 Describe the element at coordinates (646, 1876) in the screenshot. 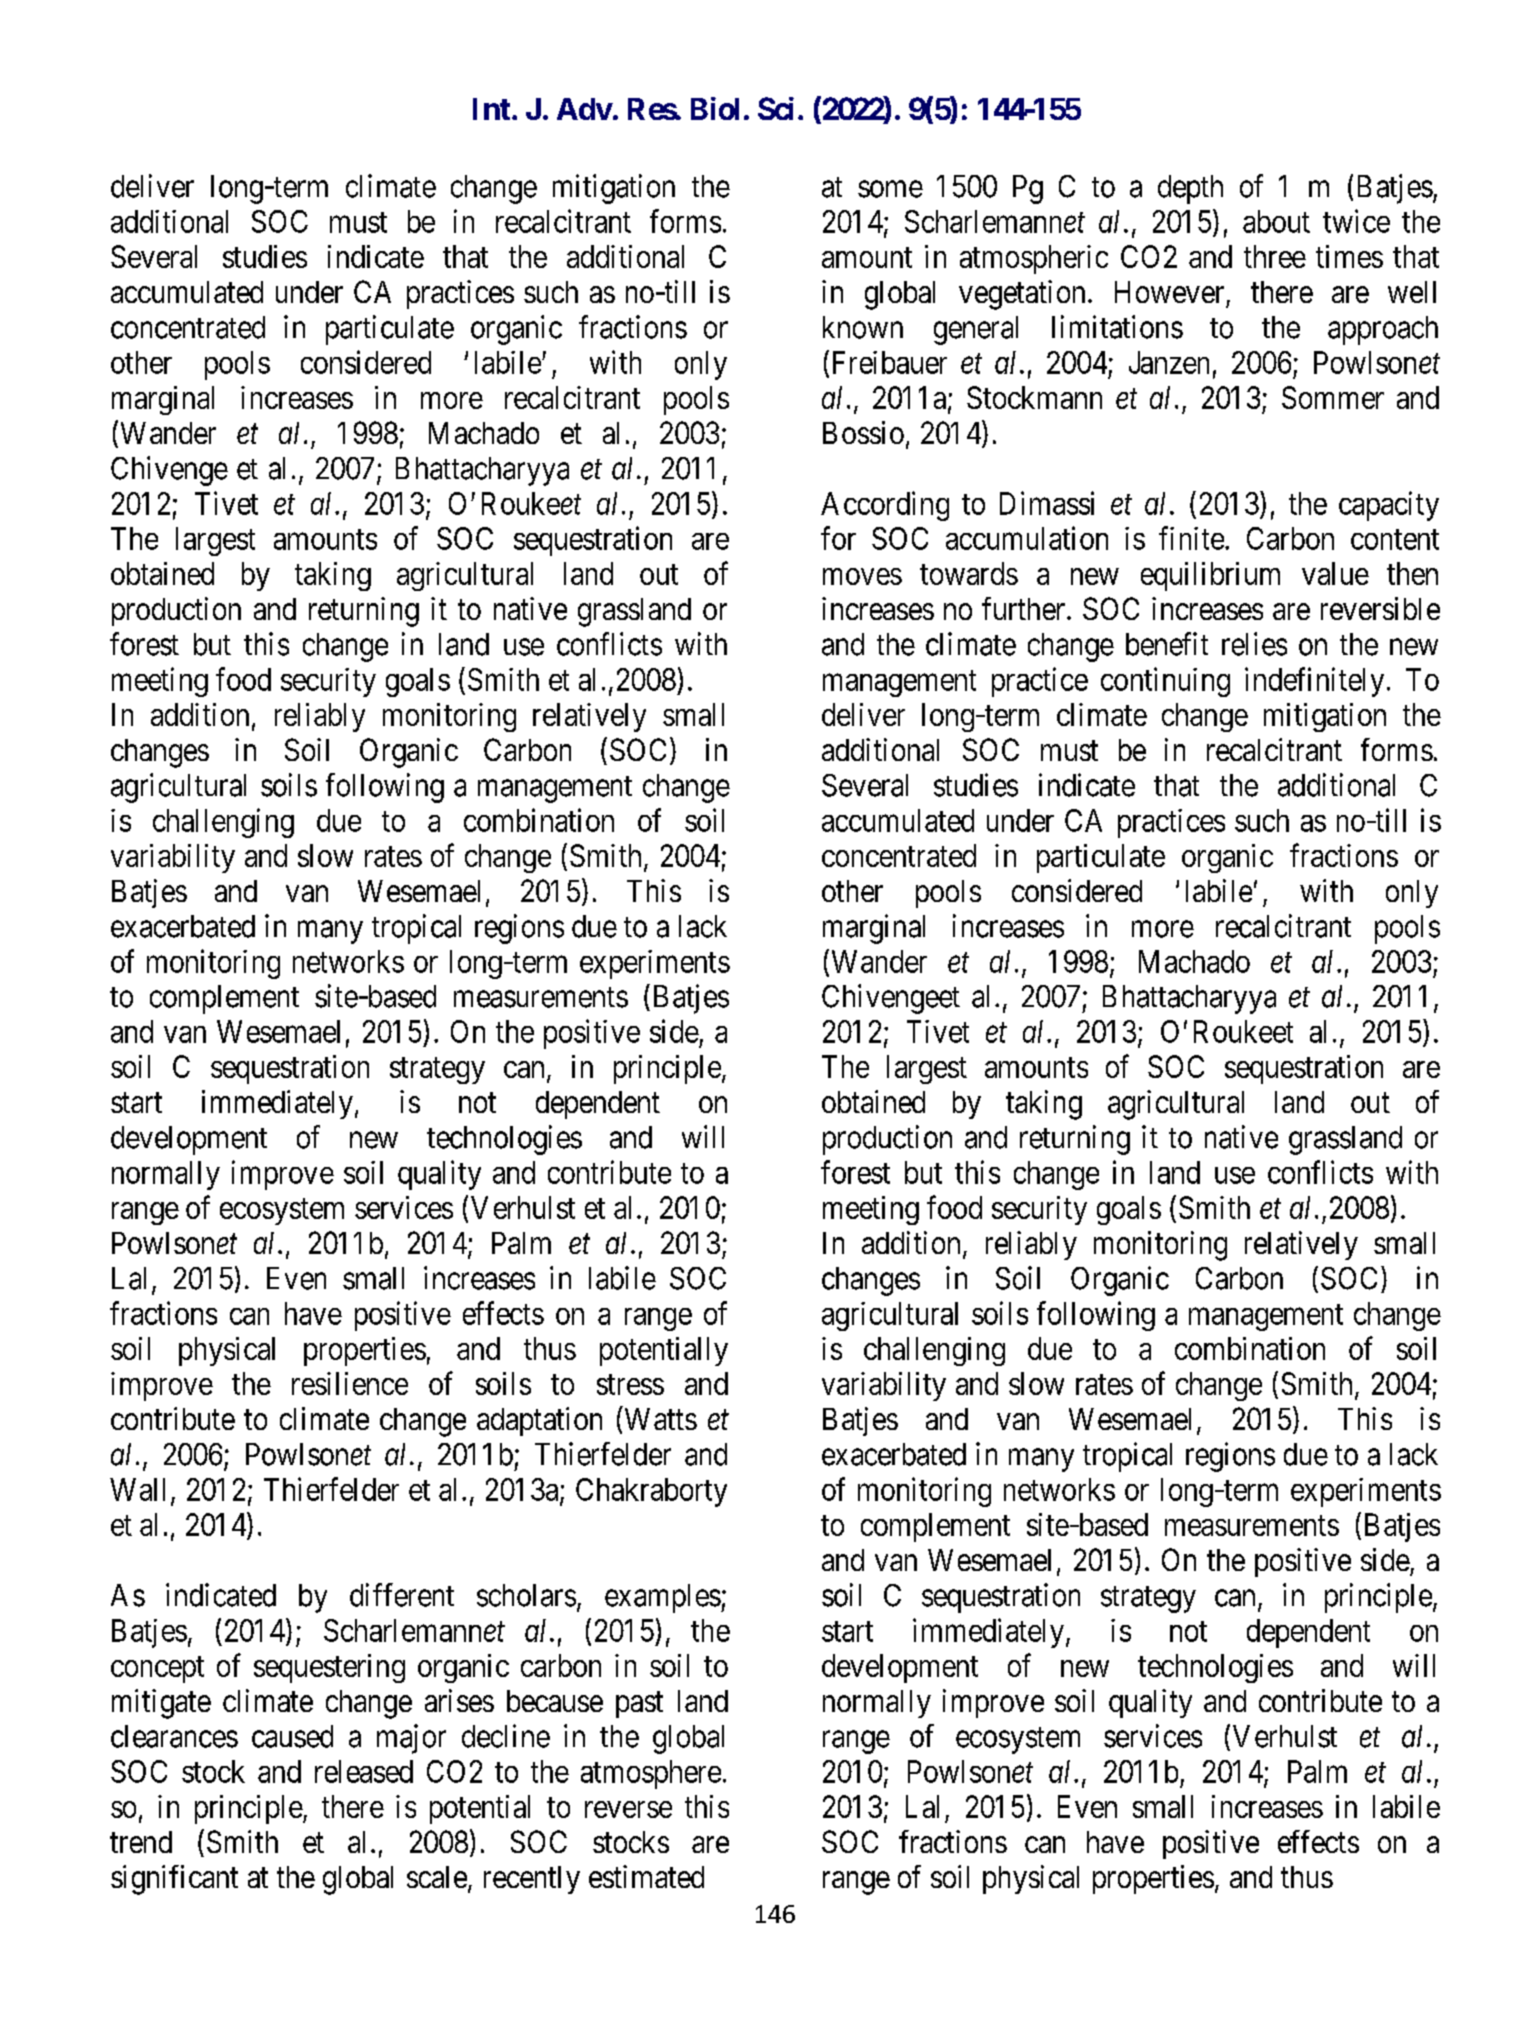

I see `estimated` at that location.
